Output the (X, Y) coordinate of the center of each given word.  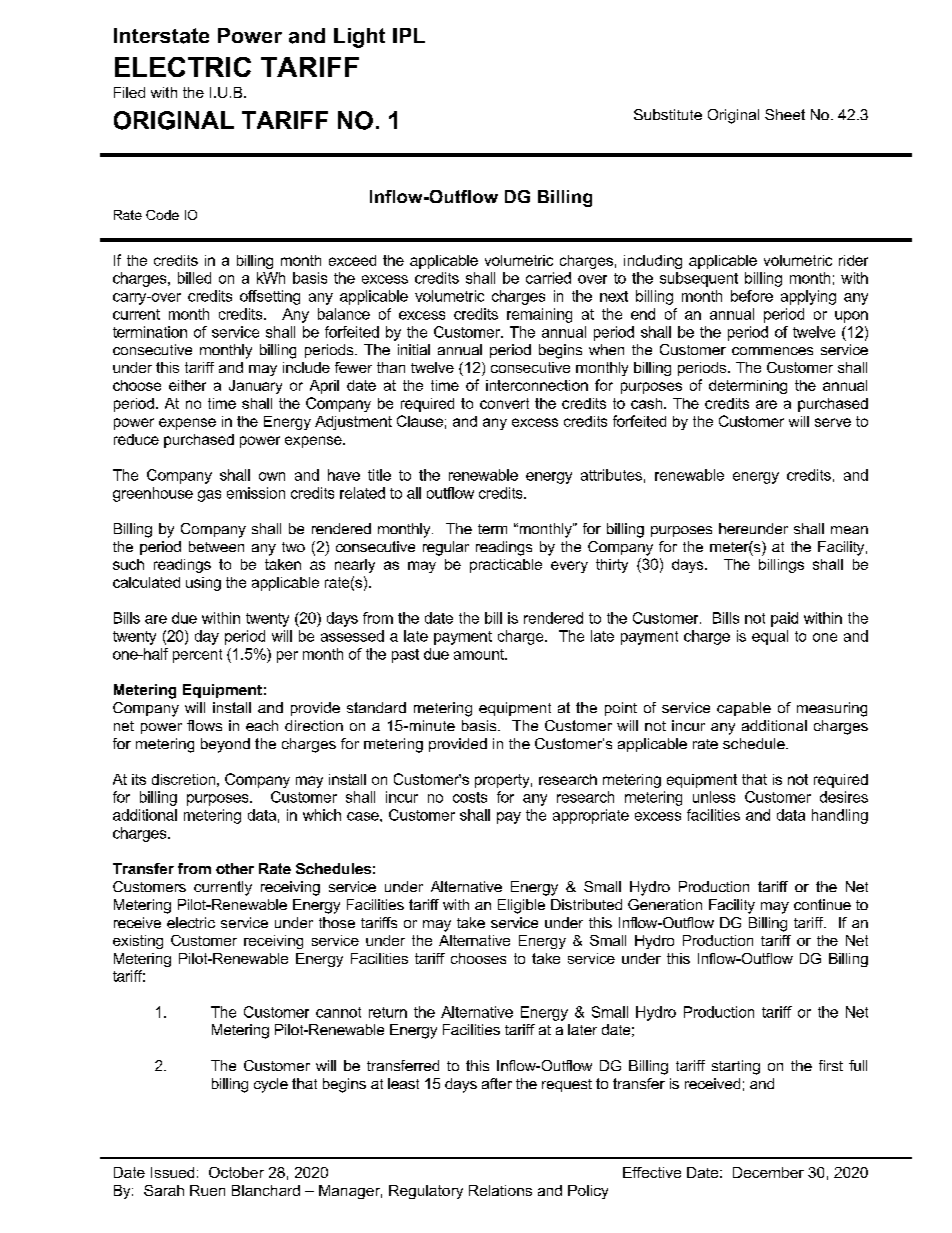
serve (833, 422)
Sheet (785, 114)
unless (714, 797)
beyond (225, 745)
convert (504, 403)
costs (470, 797)
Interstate (161, 36)
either (187, 385)
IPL (409, 35)
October (236, 1172)
